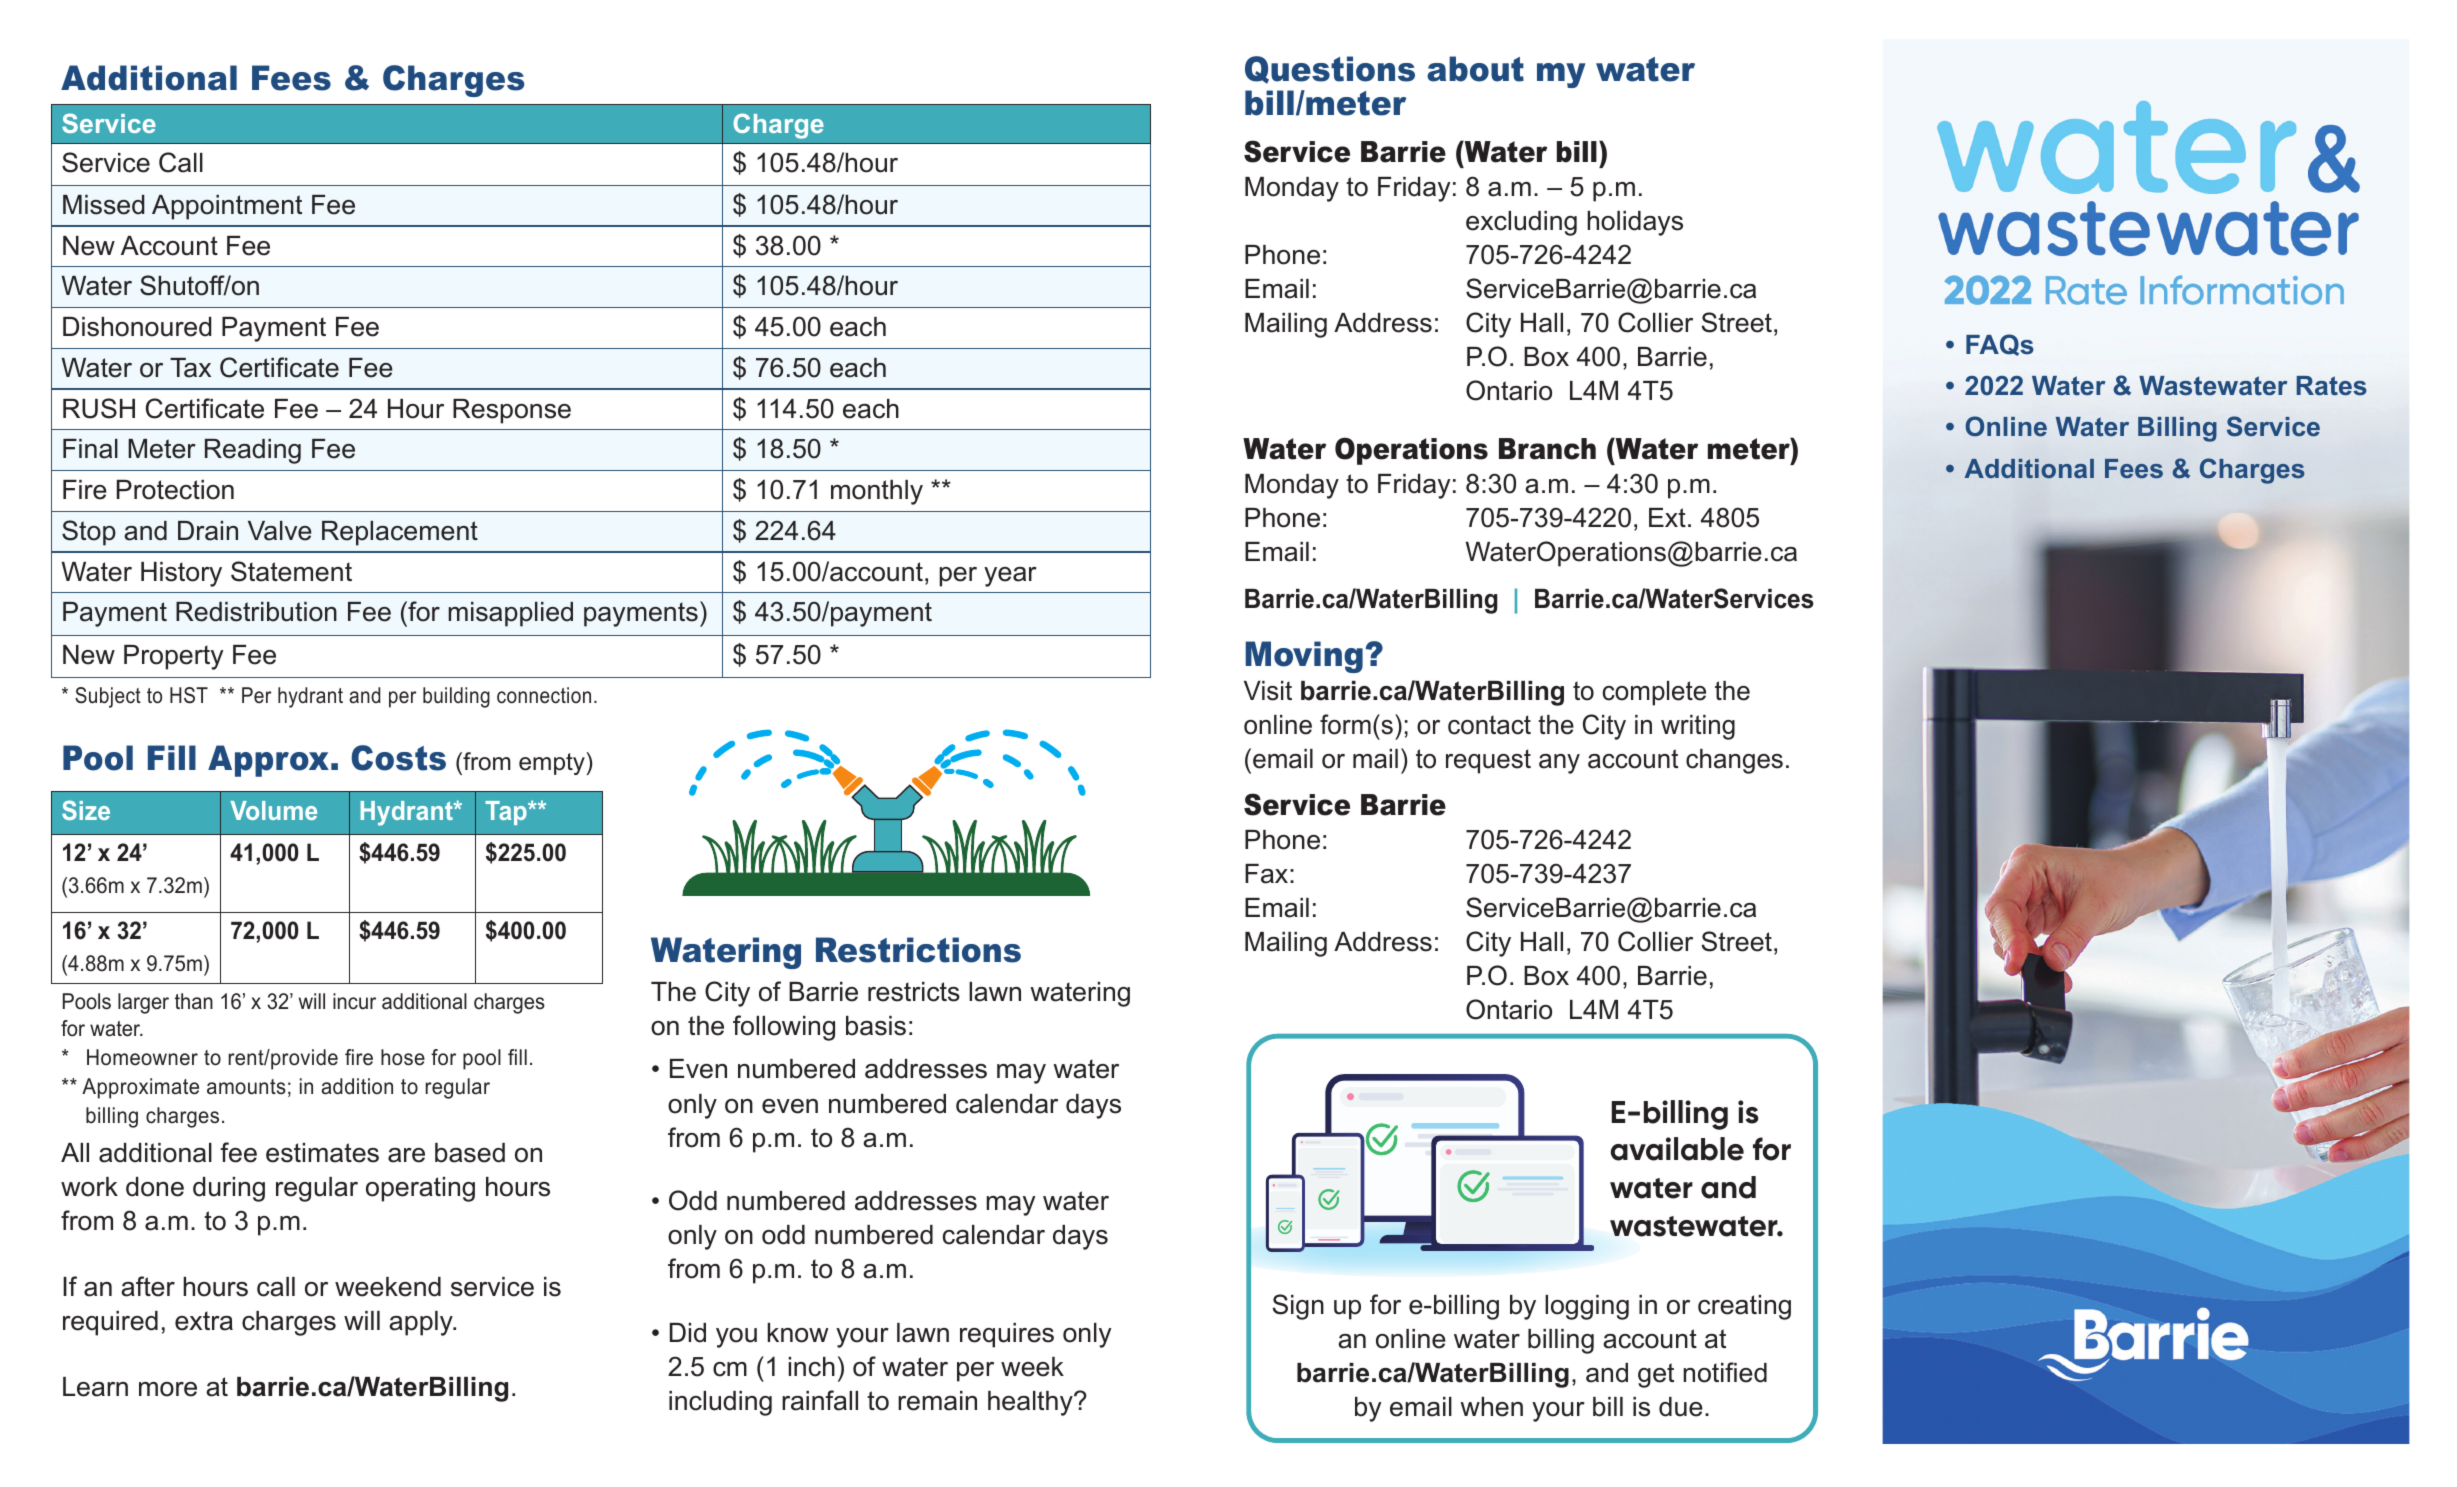  I want to click on hose, so click(403, 1057).
